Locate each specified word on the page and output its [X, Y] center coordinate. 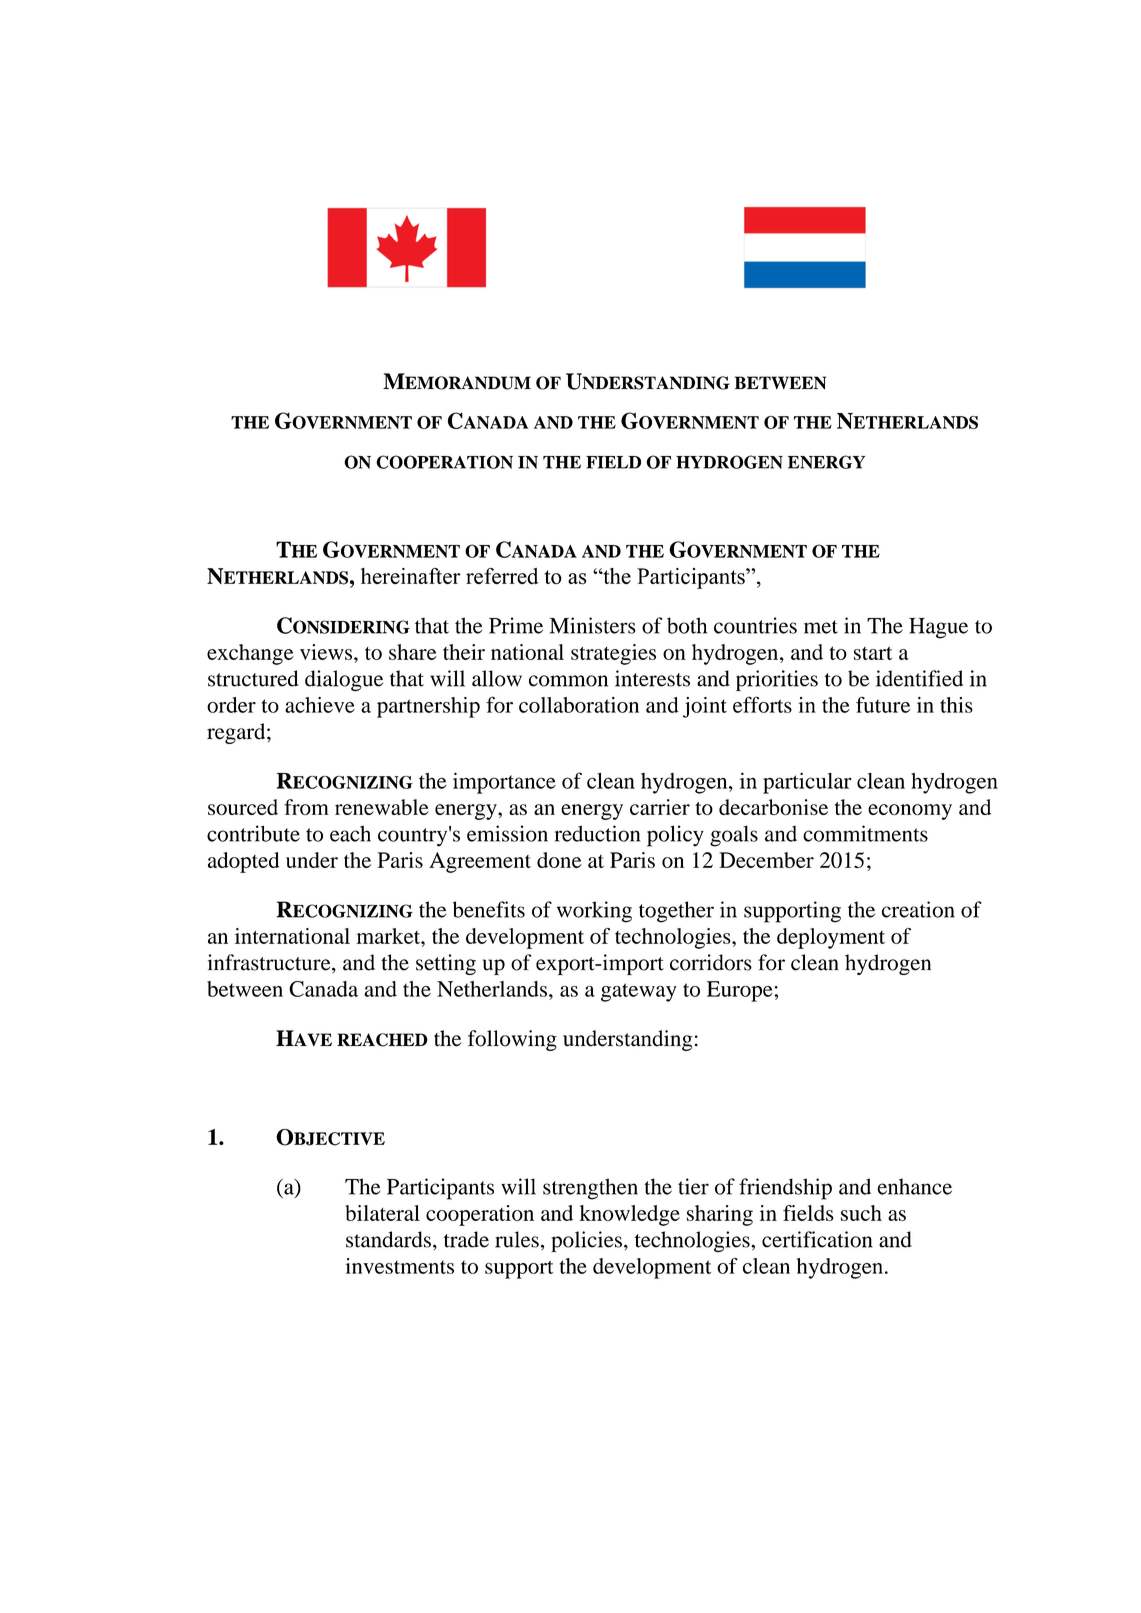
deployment [831, 938]
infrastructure [270, 963]
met [821, 627]
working [594, 912]
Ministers [592, 625]
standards [388, 1239]
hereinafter [411, 576]
